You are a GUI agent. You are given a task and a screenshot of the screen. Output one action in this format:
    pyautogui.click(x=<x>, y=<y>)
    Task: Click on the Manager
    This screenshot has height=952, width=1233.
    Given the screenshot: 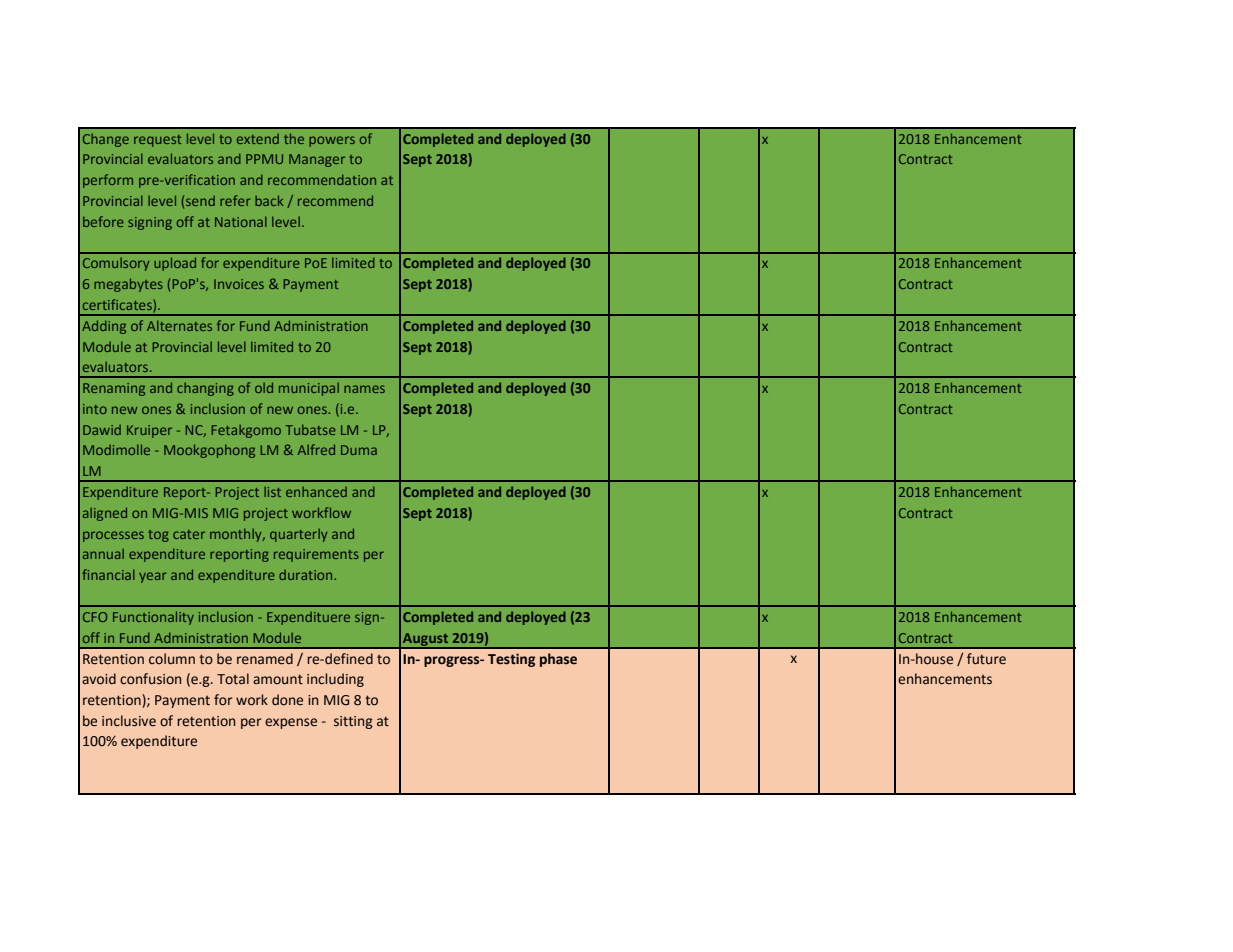 What is the action you would take?
    pyautogui.click(x=317, y=160)
